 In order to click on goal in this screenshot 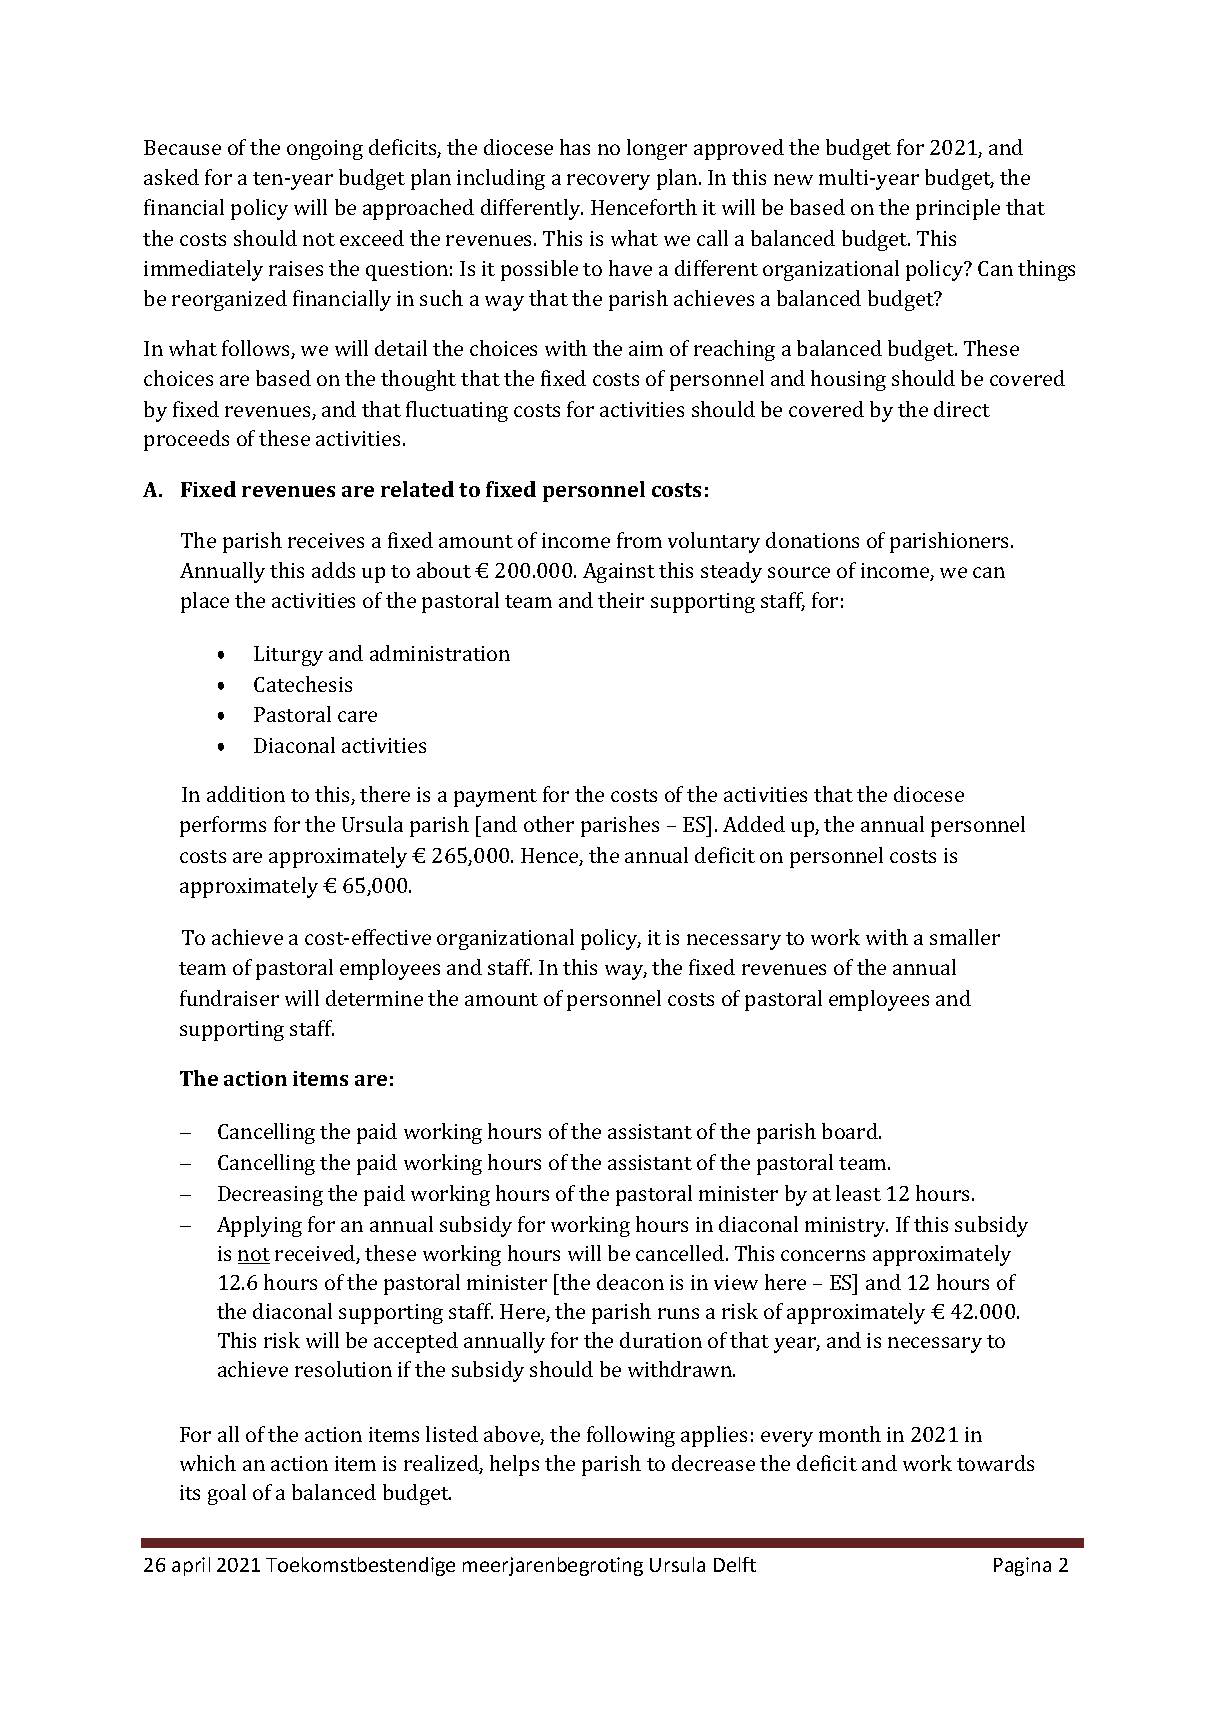, I will do `click(227, 1494)`.
